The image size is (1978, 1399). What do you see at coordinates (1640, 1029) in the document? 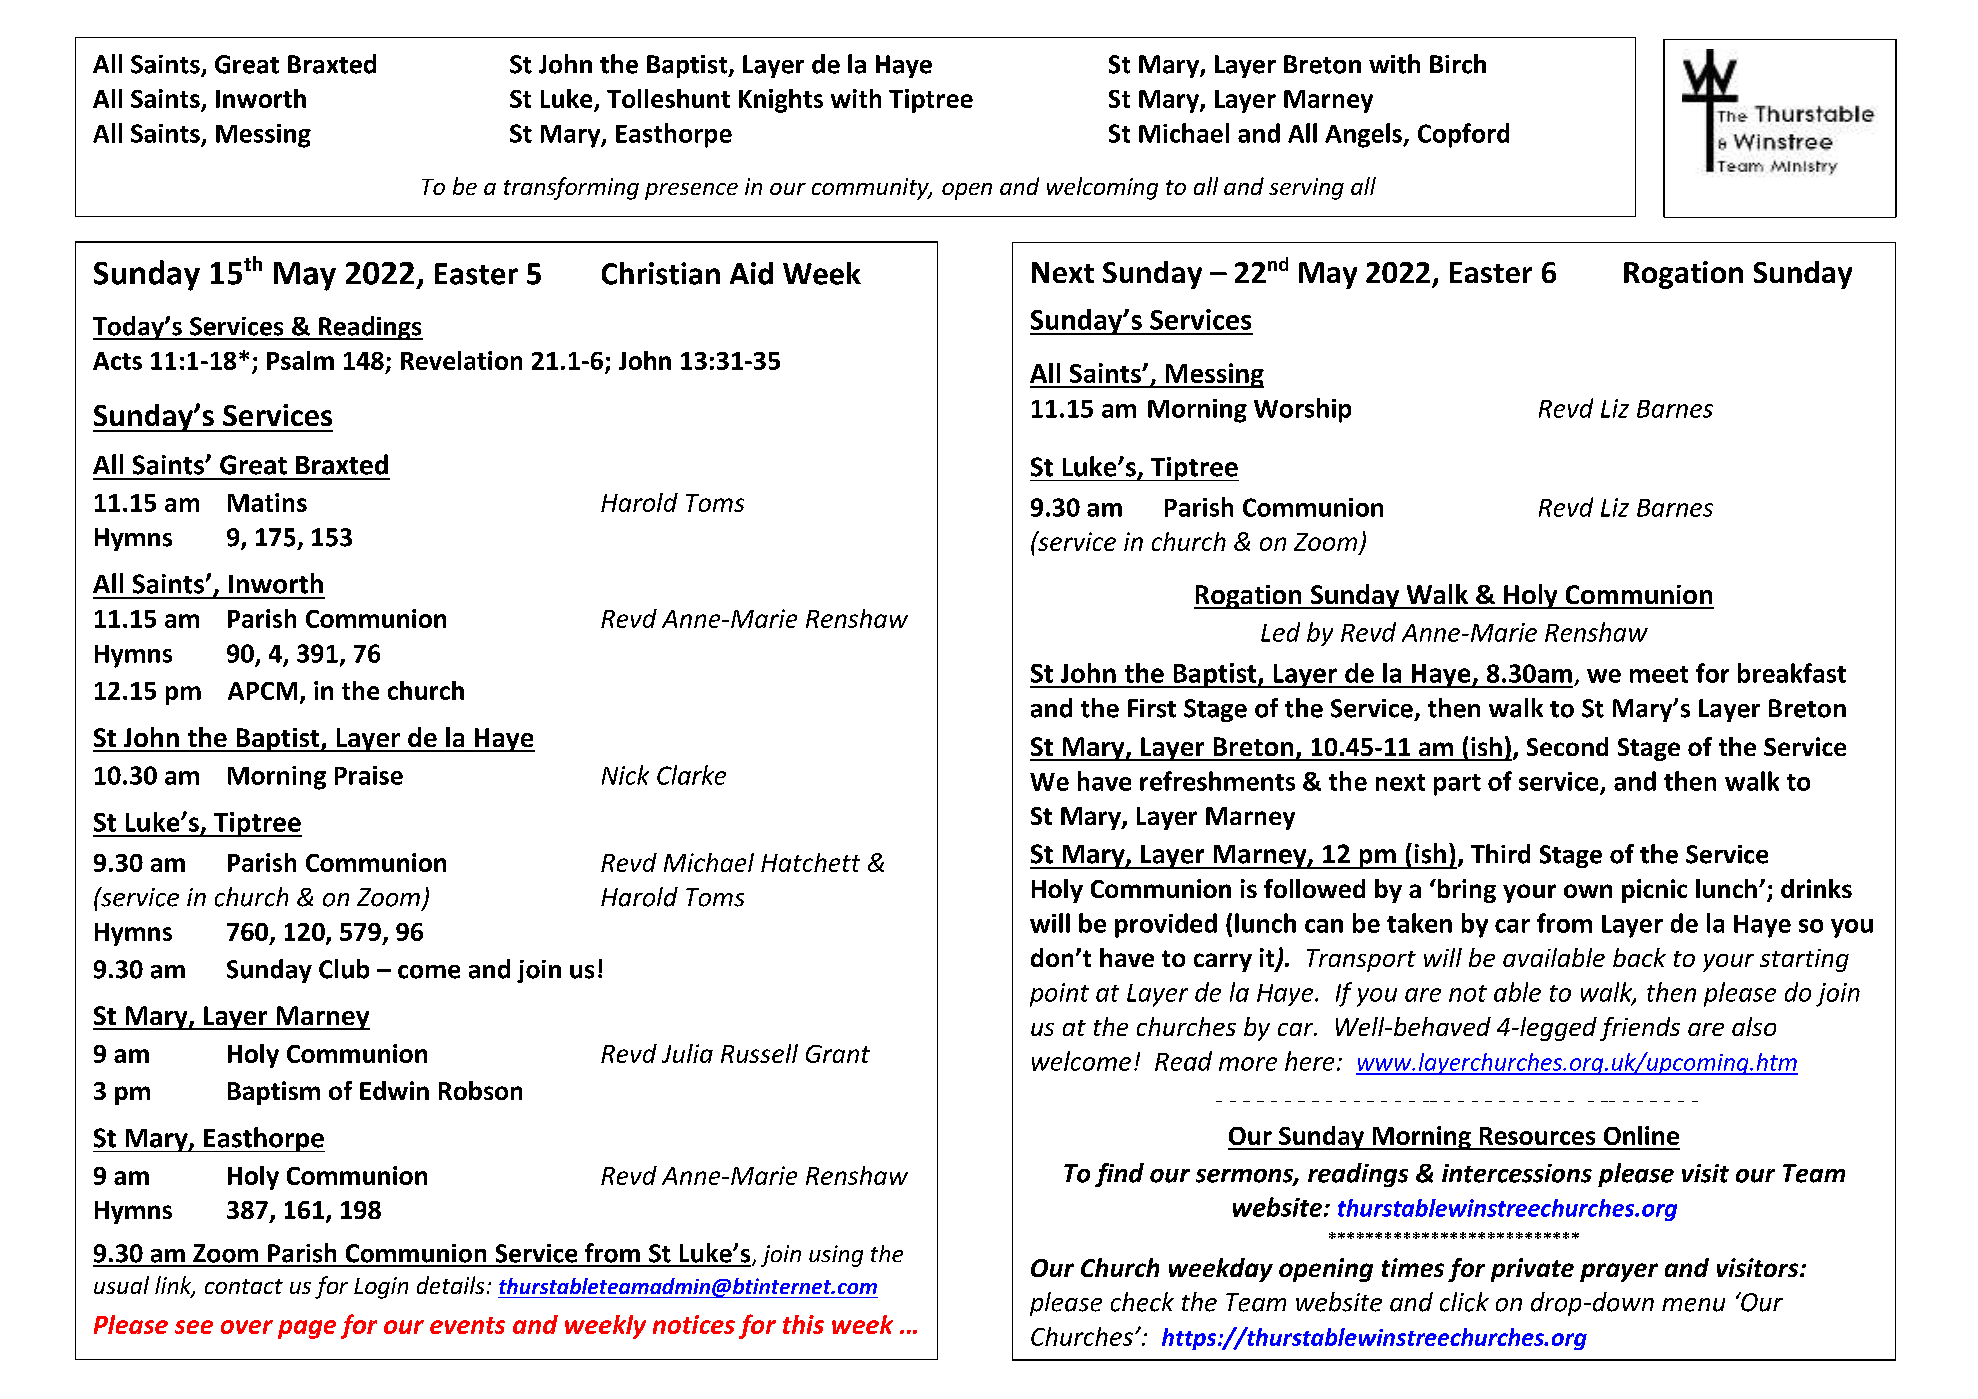
I see `friends` at bounding box center [1640, 1029].
